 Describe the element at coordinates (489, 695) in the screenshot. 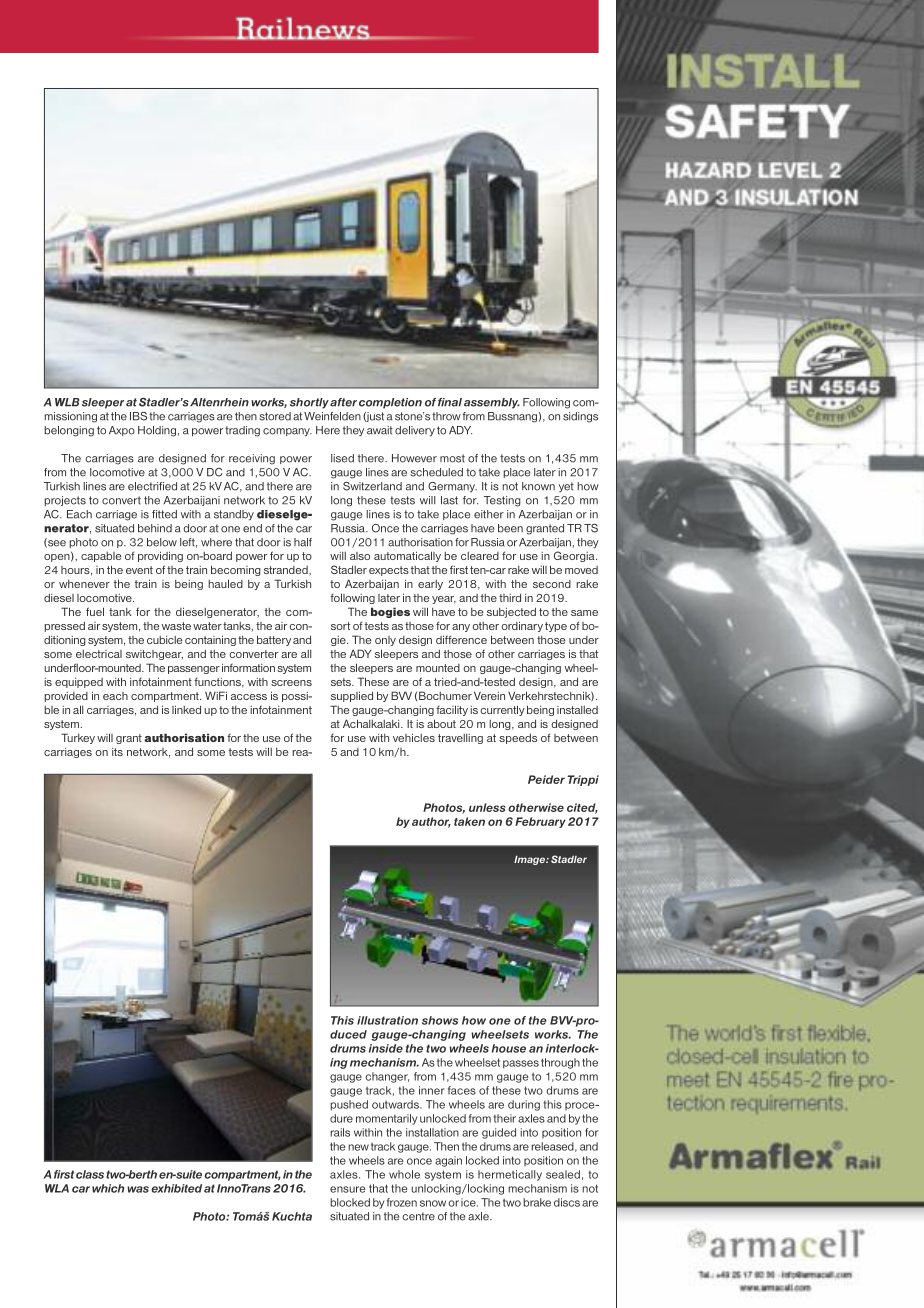

I see `Verein` at that location.
